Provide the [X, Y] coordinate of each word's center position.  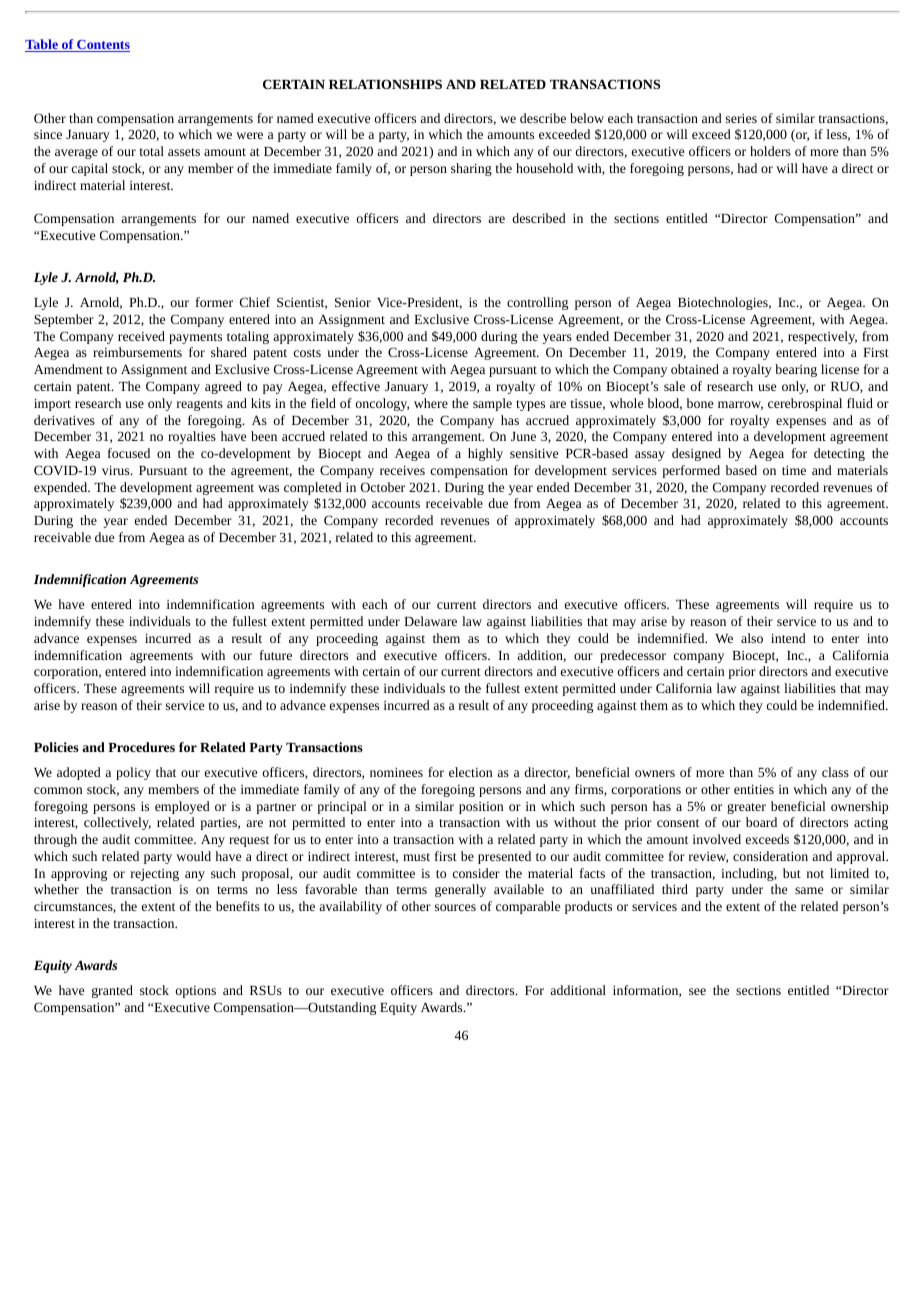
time [794, 470]
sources [455, 907]
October [383, 487]
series [741, 118]
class [835, 772]
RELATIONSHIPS [385, 84]
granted [112, 991]
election [470, 772]
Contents [102, 46]
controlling [537, 303]
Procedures [141, 747]
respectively [822, 337]
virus [117, 470]
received [141, 336]
